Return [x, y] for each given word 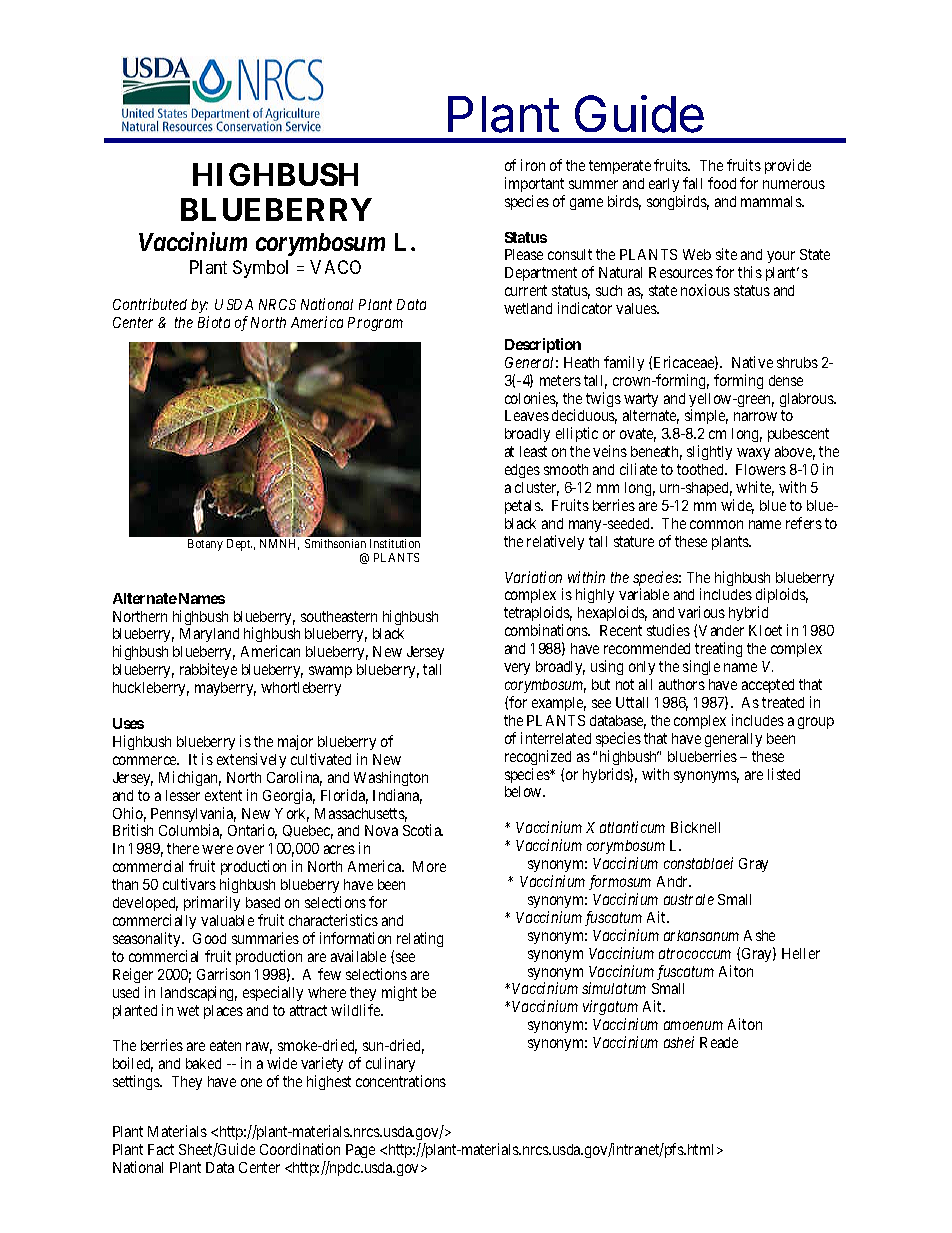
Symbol [260, 269]
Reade [719, 1042]
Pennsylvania [193, 816]
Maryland [209, 635]
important [534, 184]
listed [784, 774]
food [722, 183]
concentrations [401, 1081]
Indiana [397, 796]
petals [523, 507]
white [755, 488]
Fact [161, 1149]
